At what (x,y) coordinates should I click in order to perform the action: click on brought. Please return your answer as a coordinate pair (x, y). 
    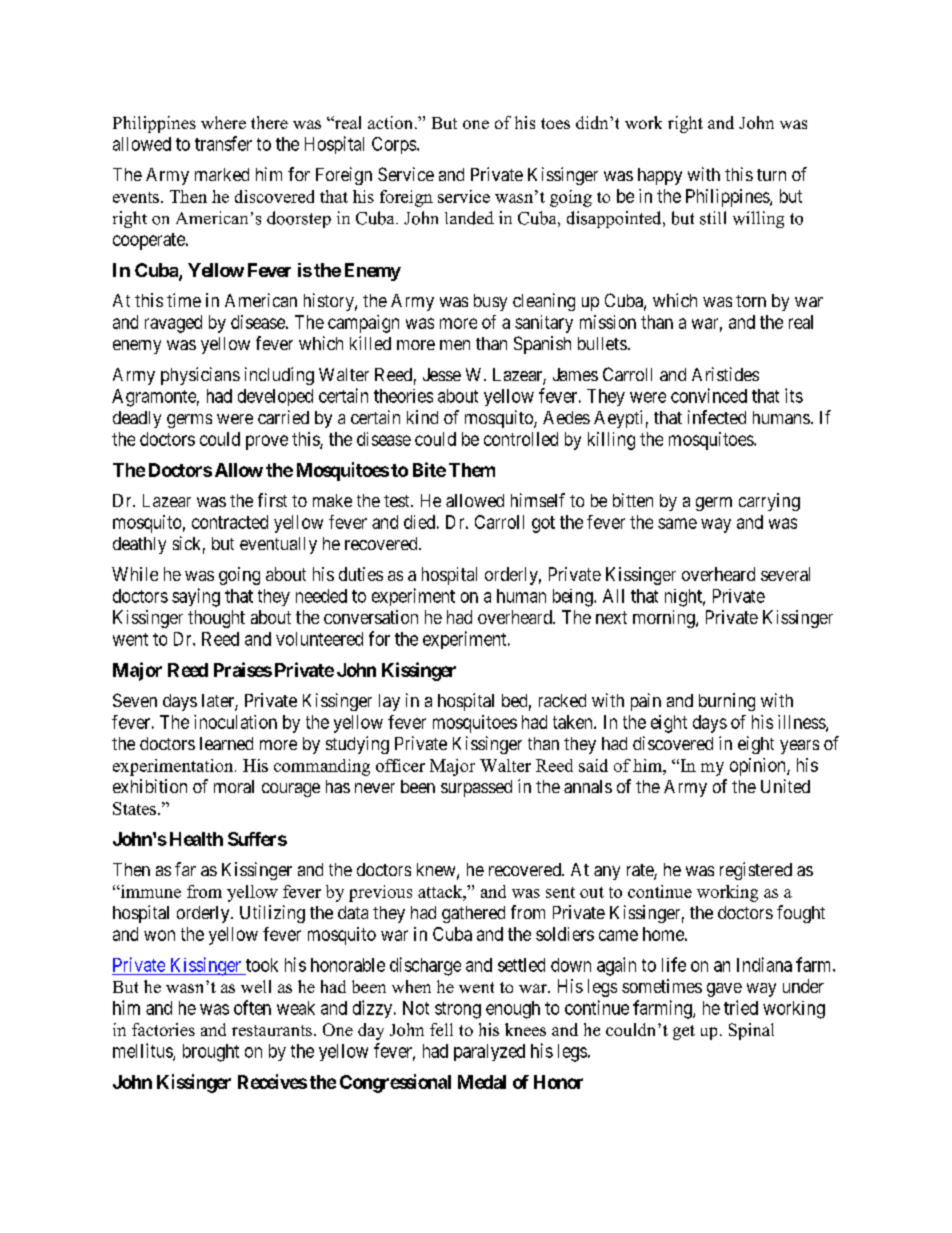
    Looking at the image, I should click on (211, 1053).
